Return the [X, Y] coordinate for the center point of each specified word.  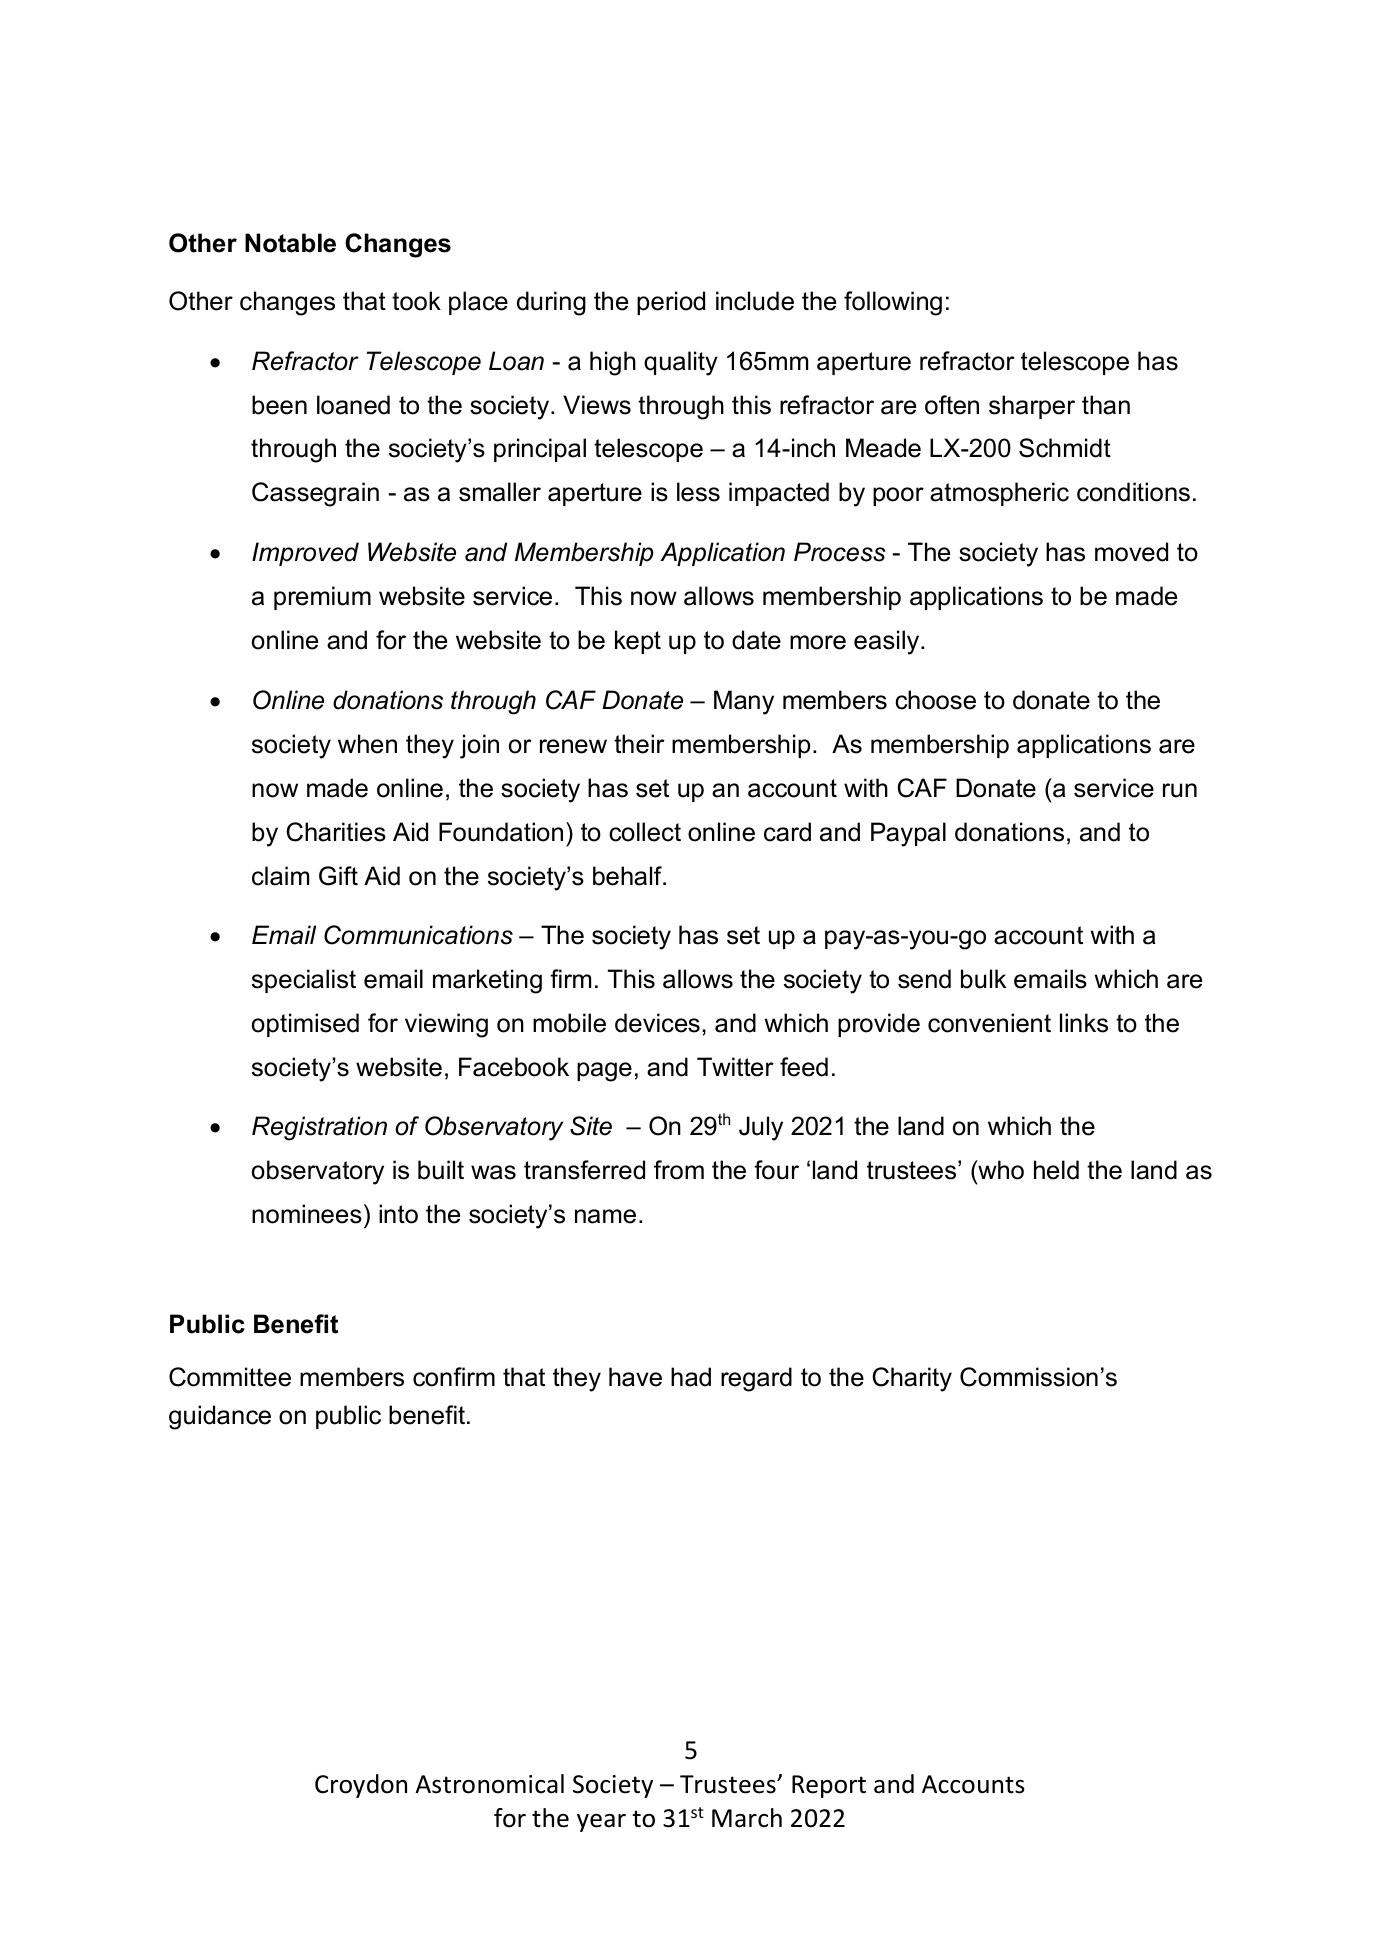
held [1056, 1170]
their [639, 744]
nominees [307, 1214]
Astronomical [490, 1784]
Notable [290, 243]
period [671, 303]
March [747, 1818]
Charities [336, 832]
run [1180, 790]
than [1106, 405]
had [691, 1377]
